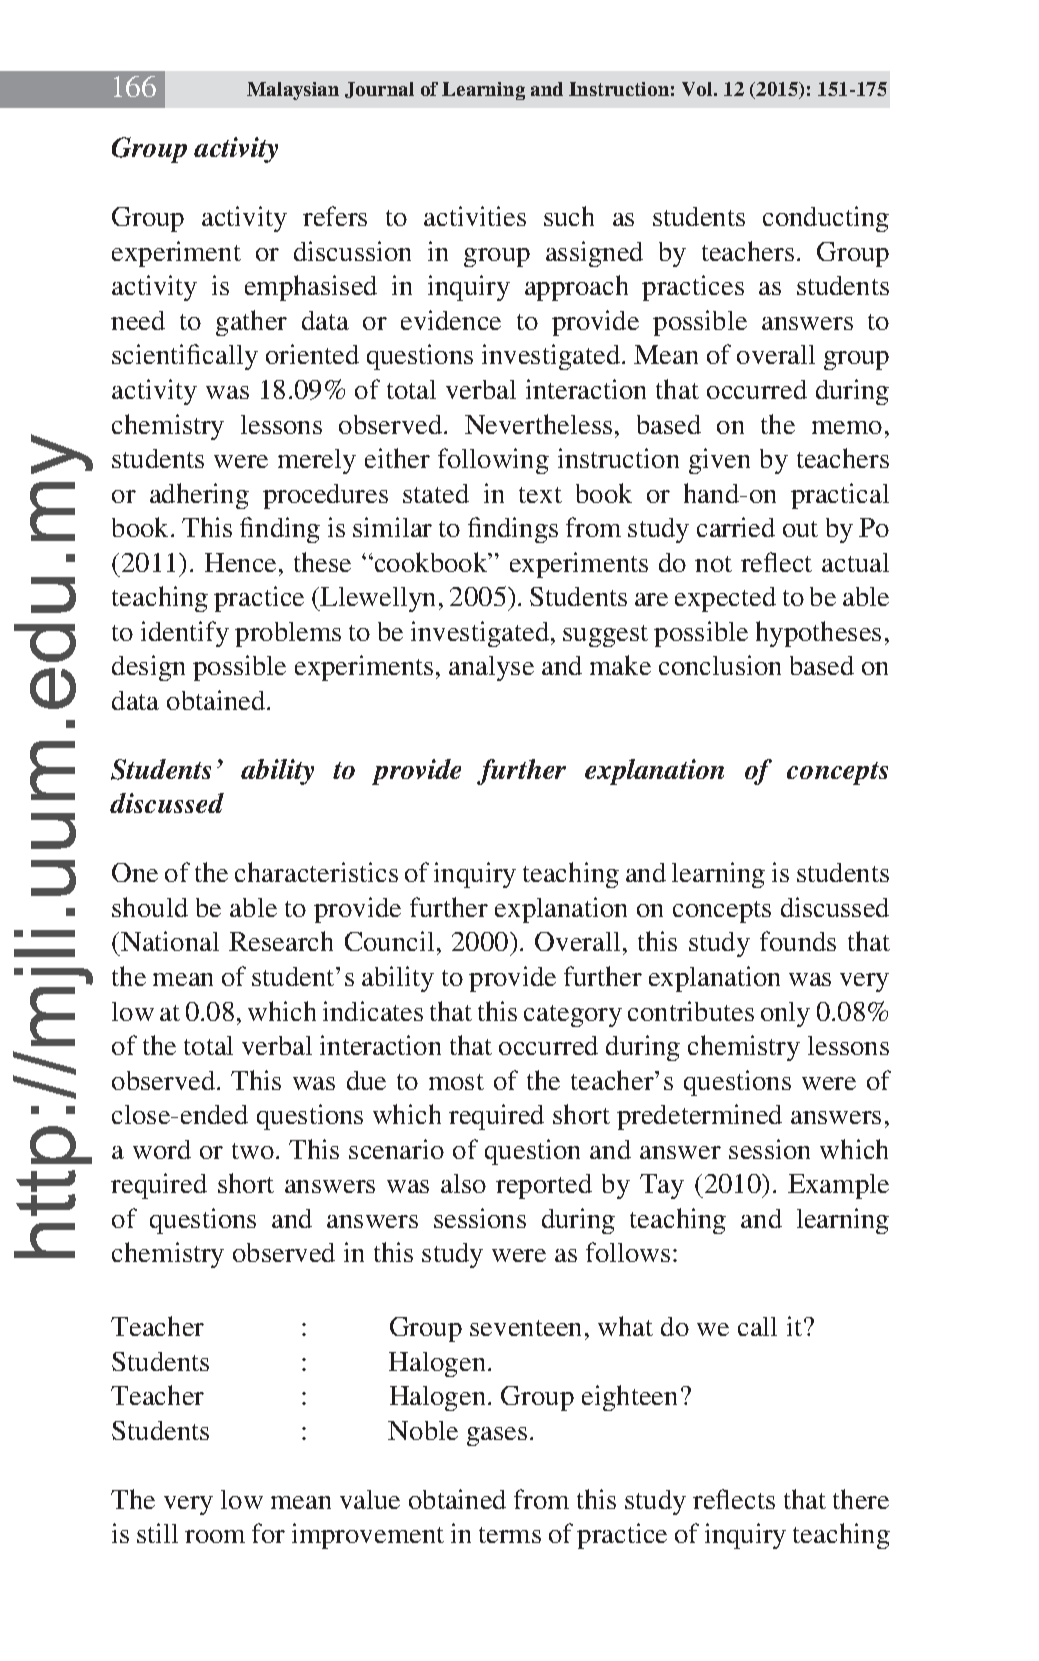 Image resolution: width=1039 pixels, height=1661 pixels. I want to click on Example, so click(838, 1186).
